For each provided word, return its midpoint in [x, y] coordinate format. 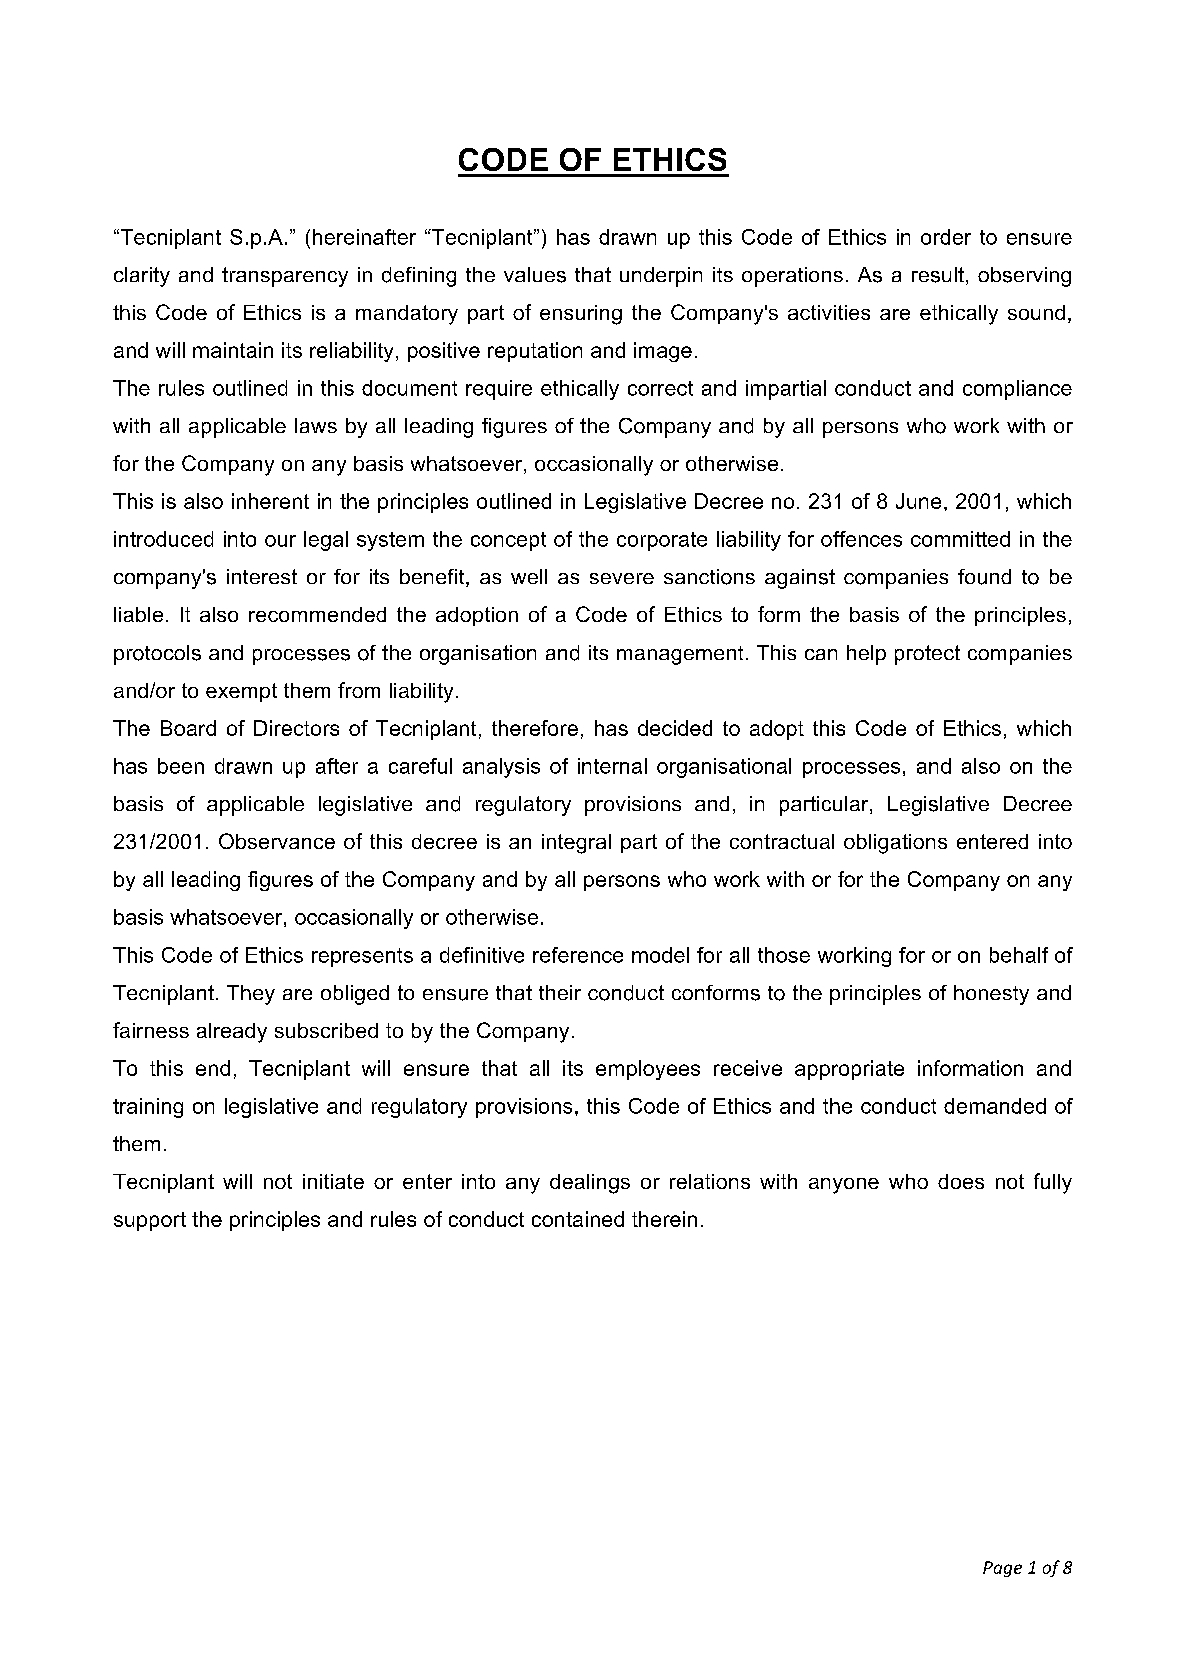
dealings [590, 1184]
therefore [535, 728]
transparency [285, 277]
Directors [296, 728]
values [535, 275]
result [938, 275]
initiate [333, 1181]
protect [927, 655]
